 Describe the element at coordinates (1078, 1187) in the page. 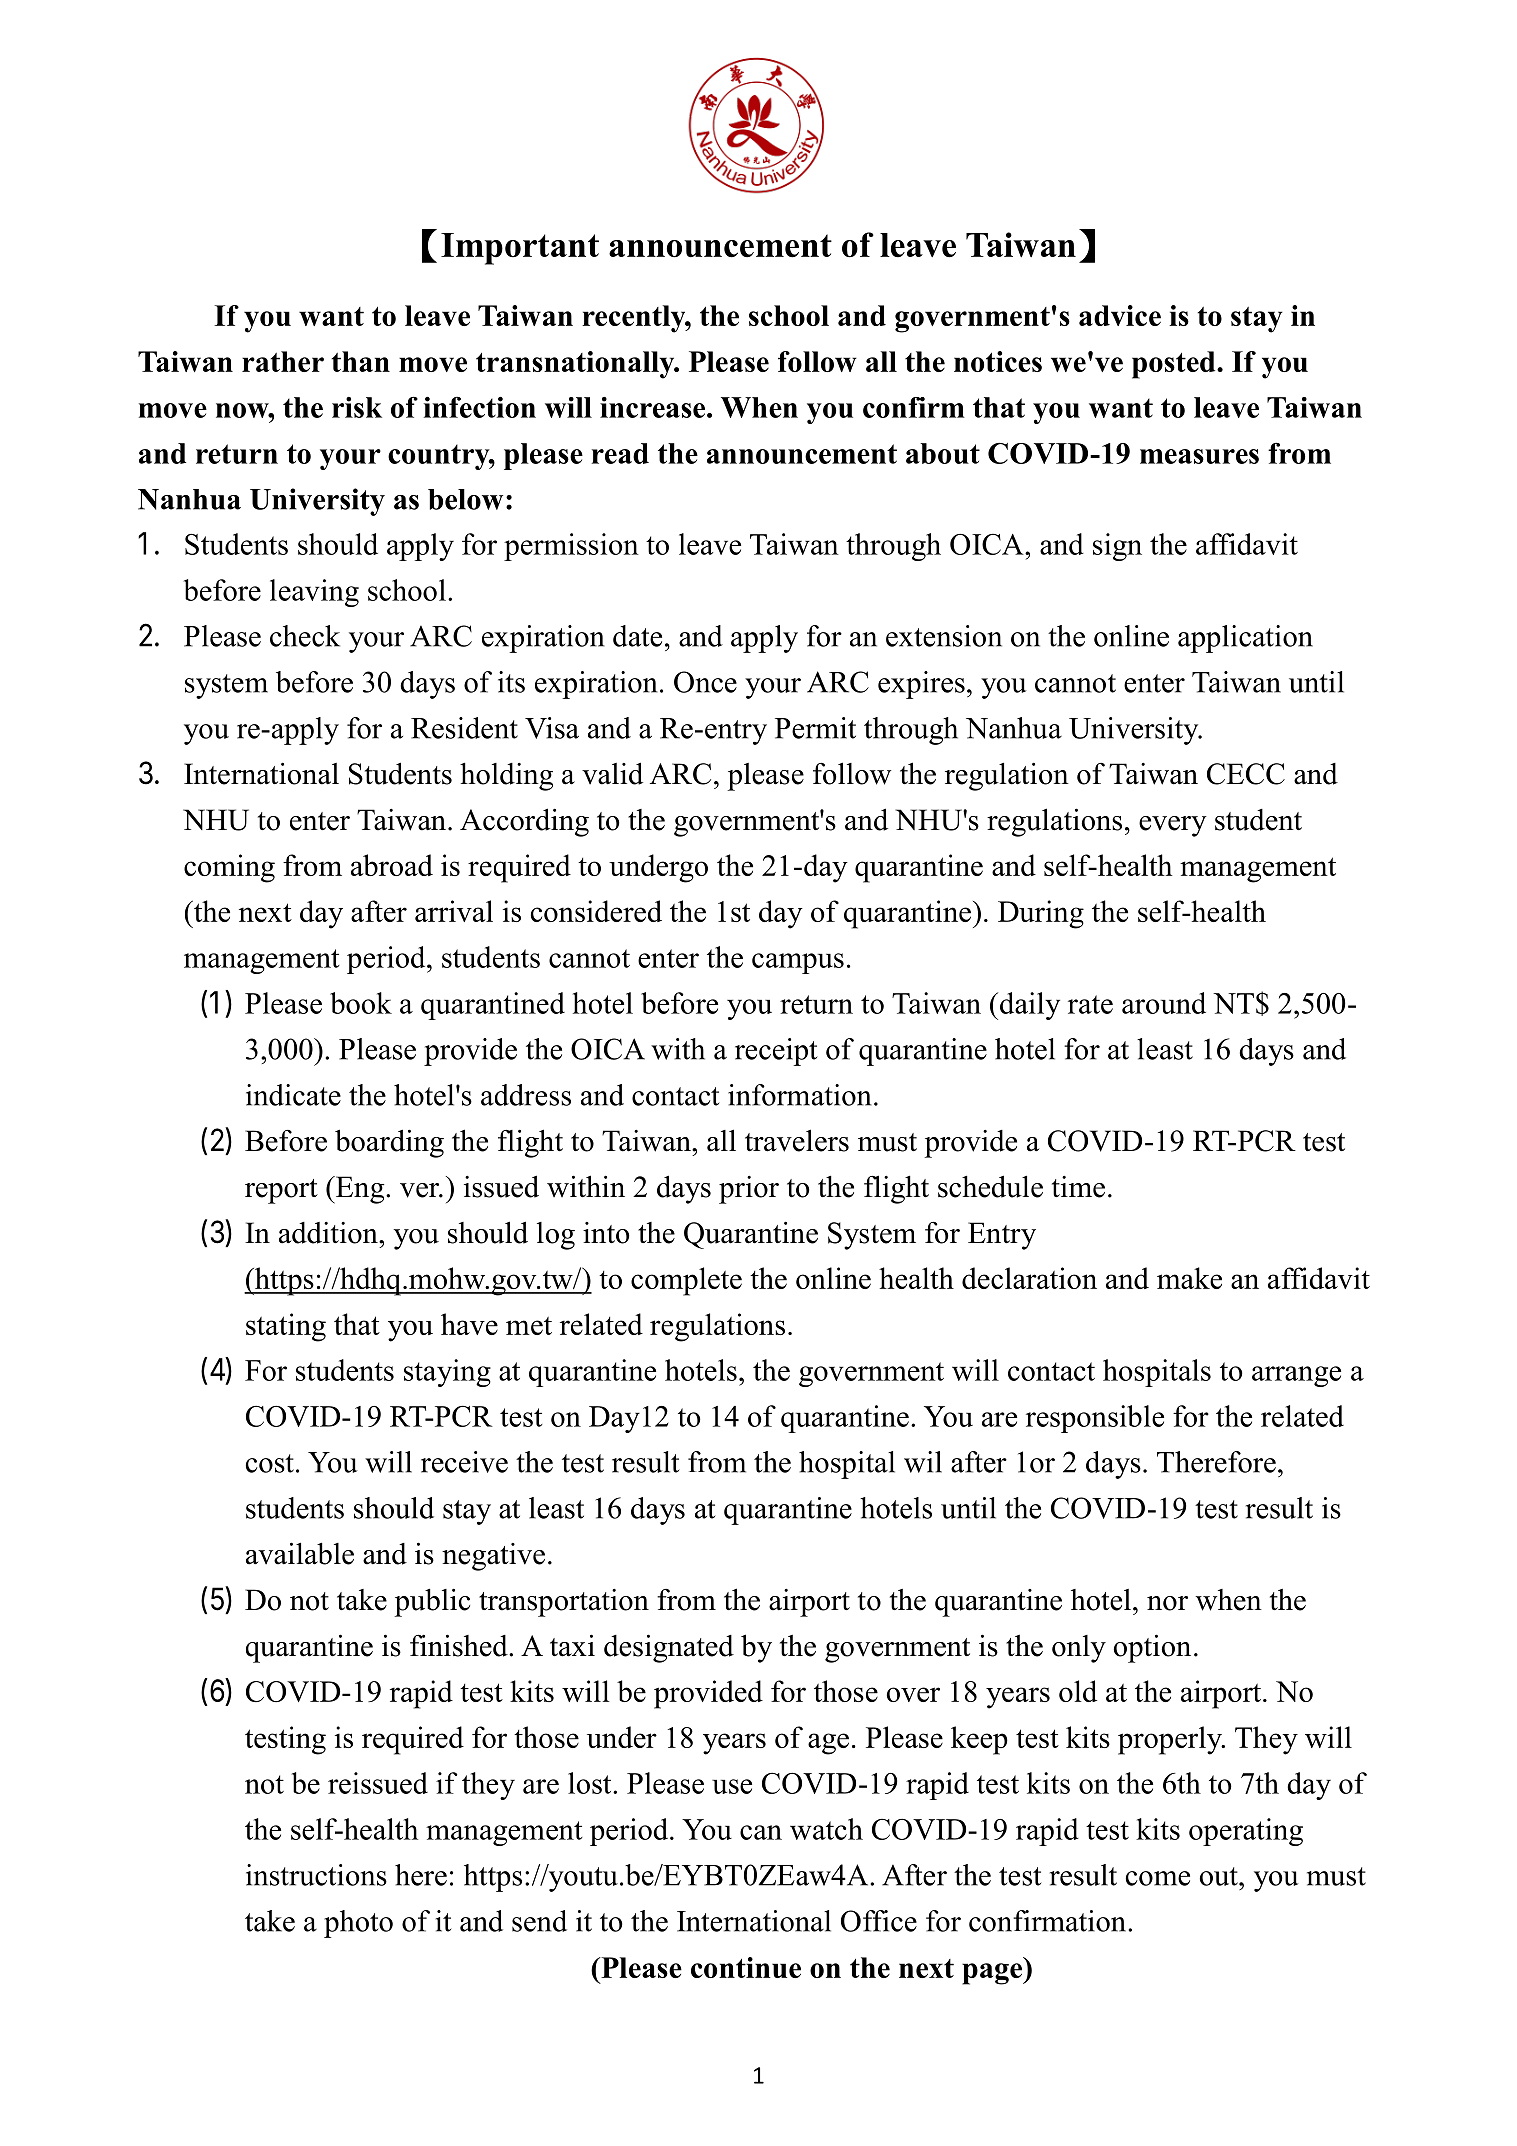

I see `time` at that location.
